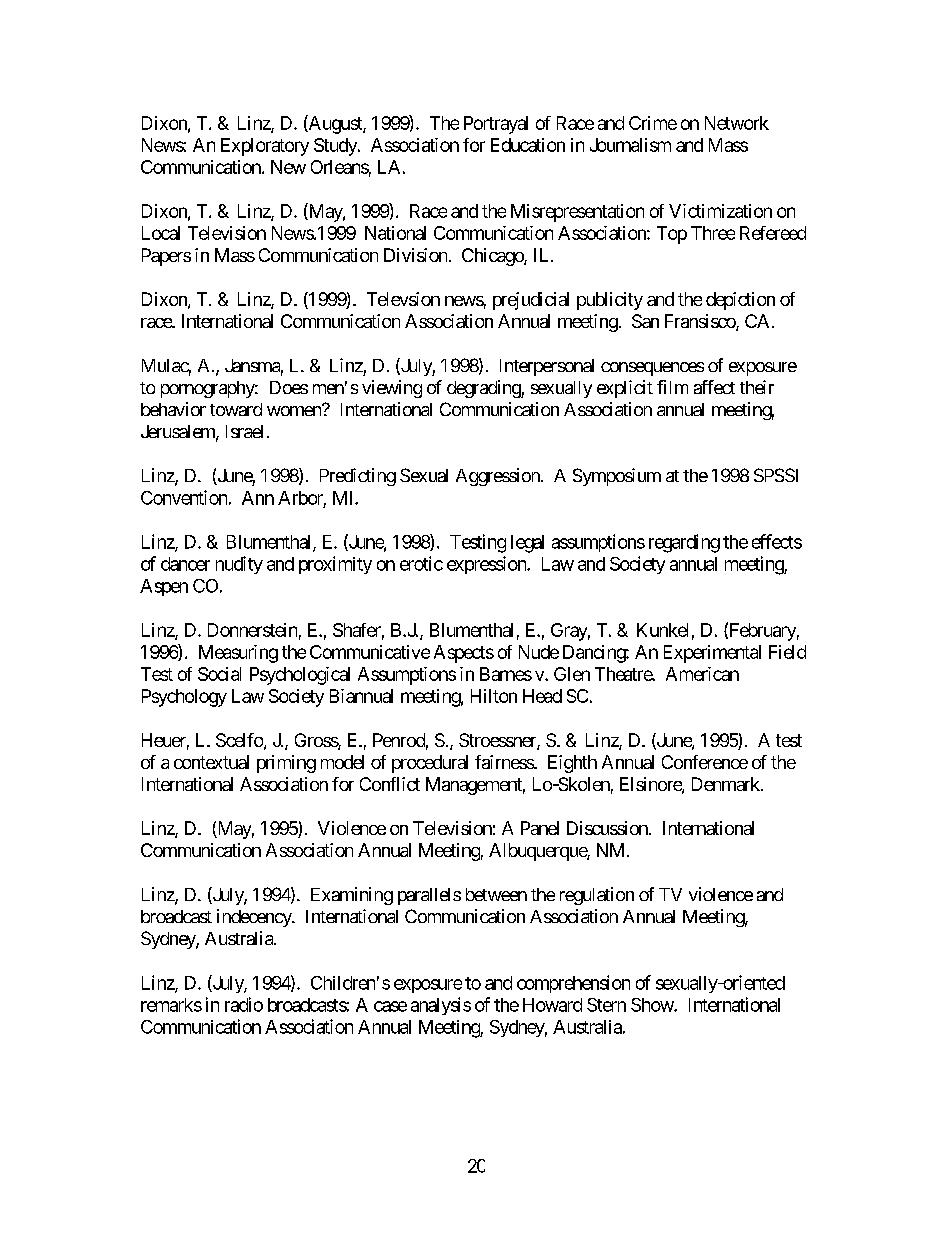  Describe the element at coordinates (244, 1004) in the image. I see `radio` at that location.
